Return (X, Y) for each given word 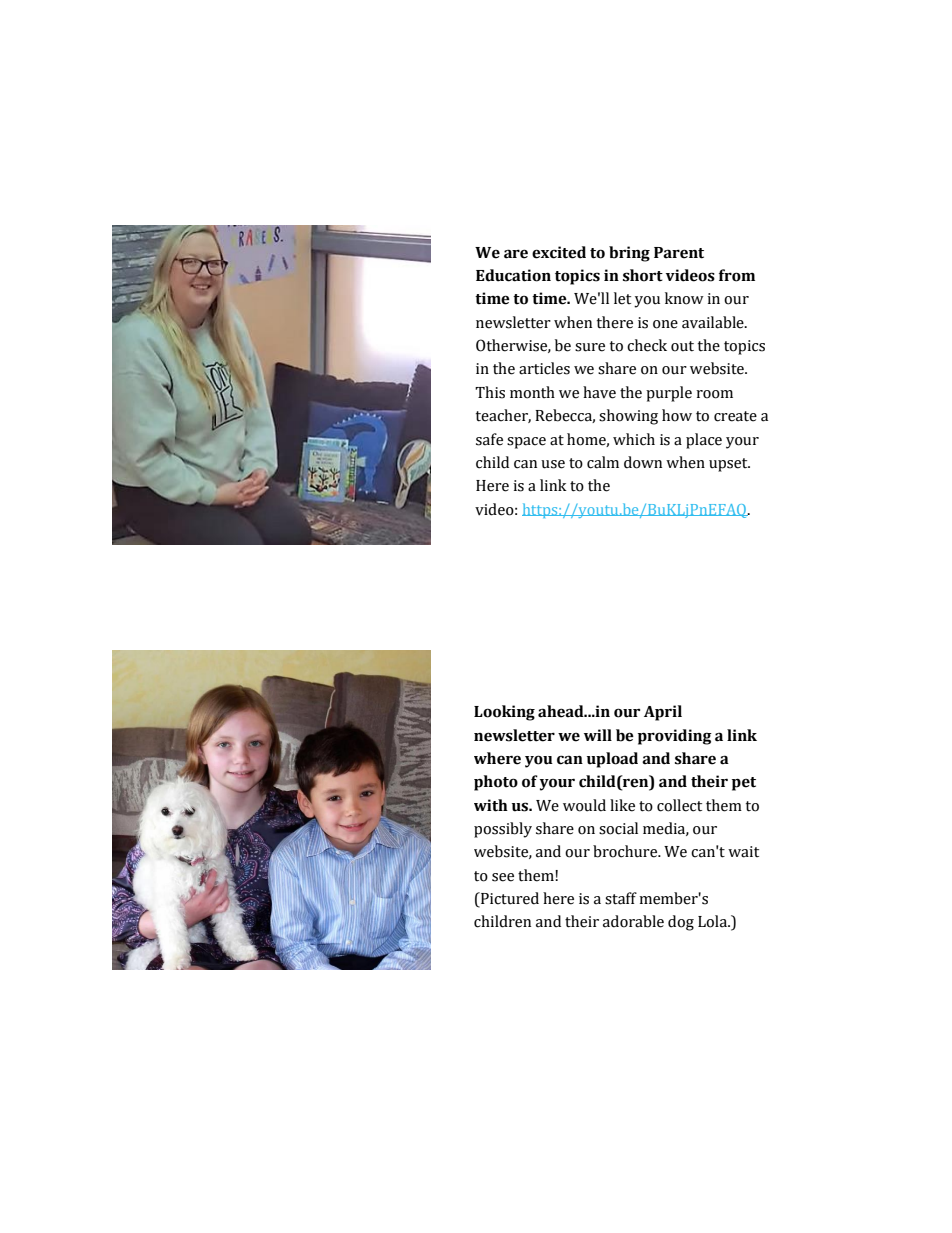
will (598, 735)
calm (603, 462)
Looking (504, 713)
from (737, 275)
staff (621, 898)
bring (629, 254)
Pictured (509, 899)
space (526, 443)
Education (513, 275)
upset (729, 465)
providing (675, 737)
